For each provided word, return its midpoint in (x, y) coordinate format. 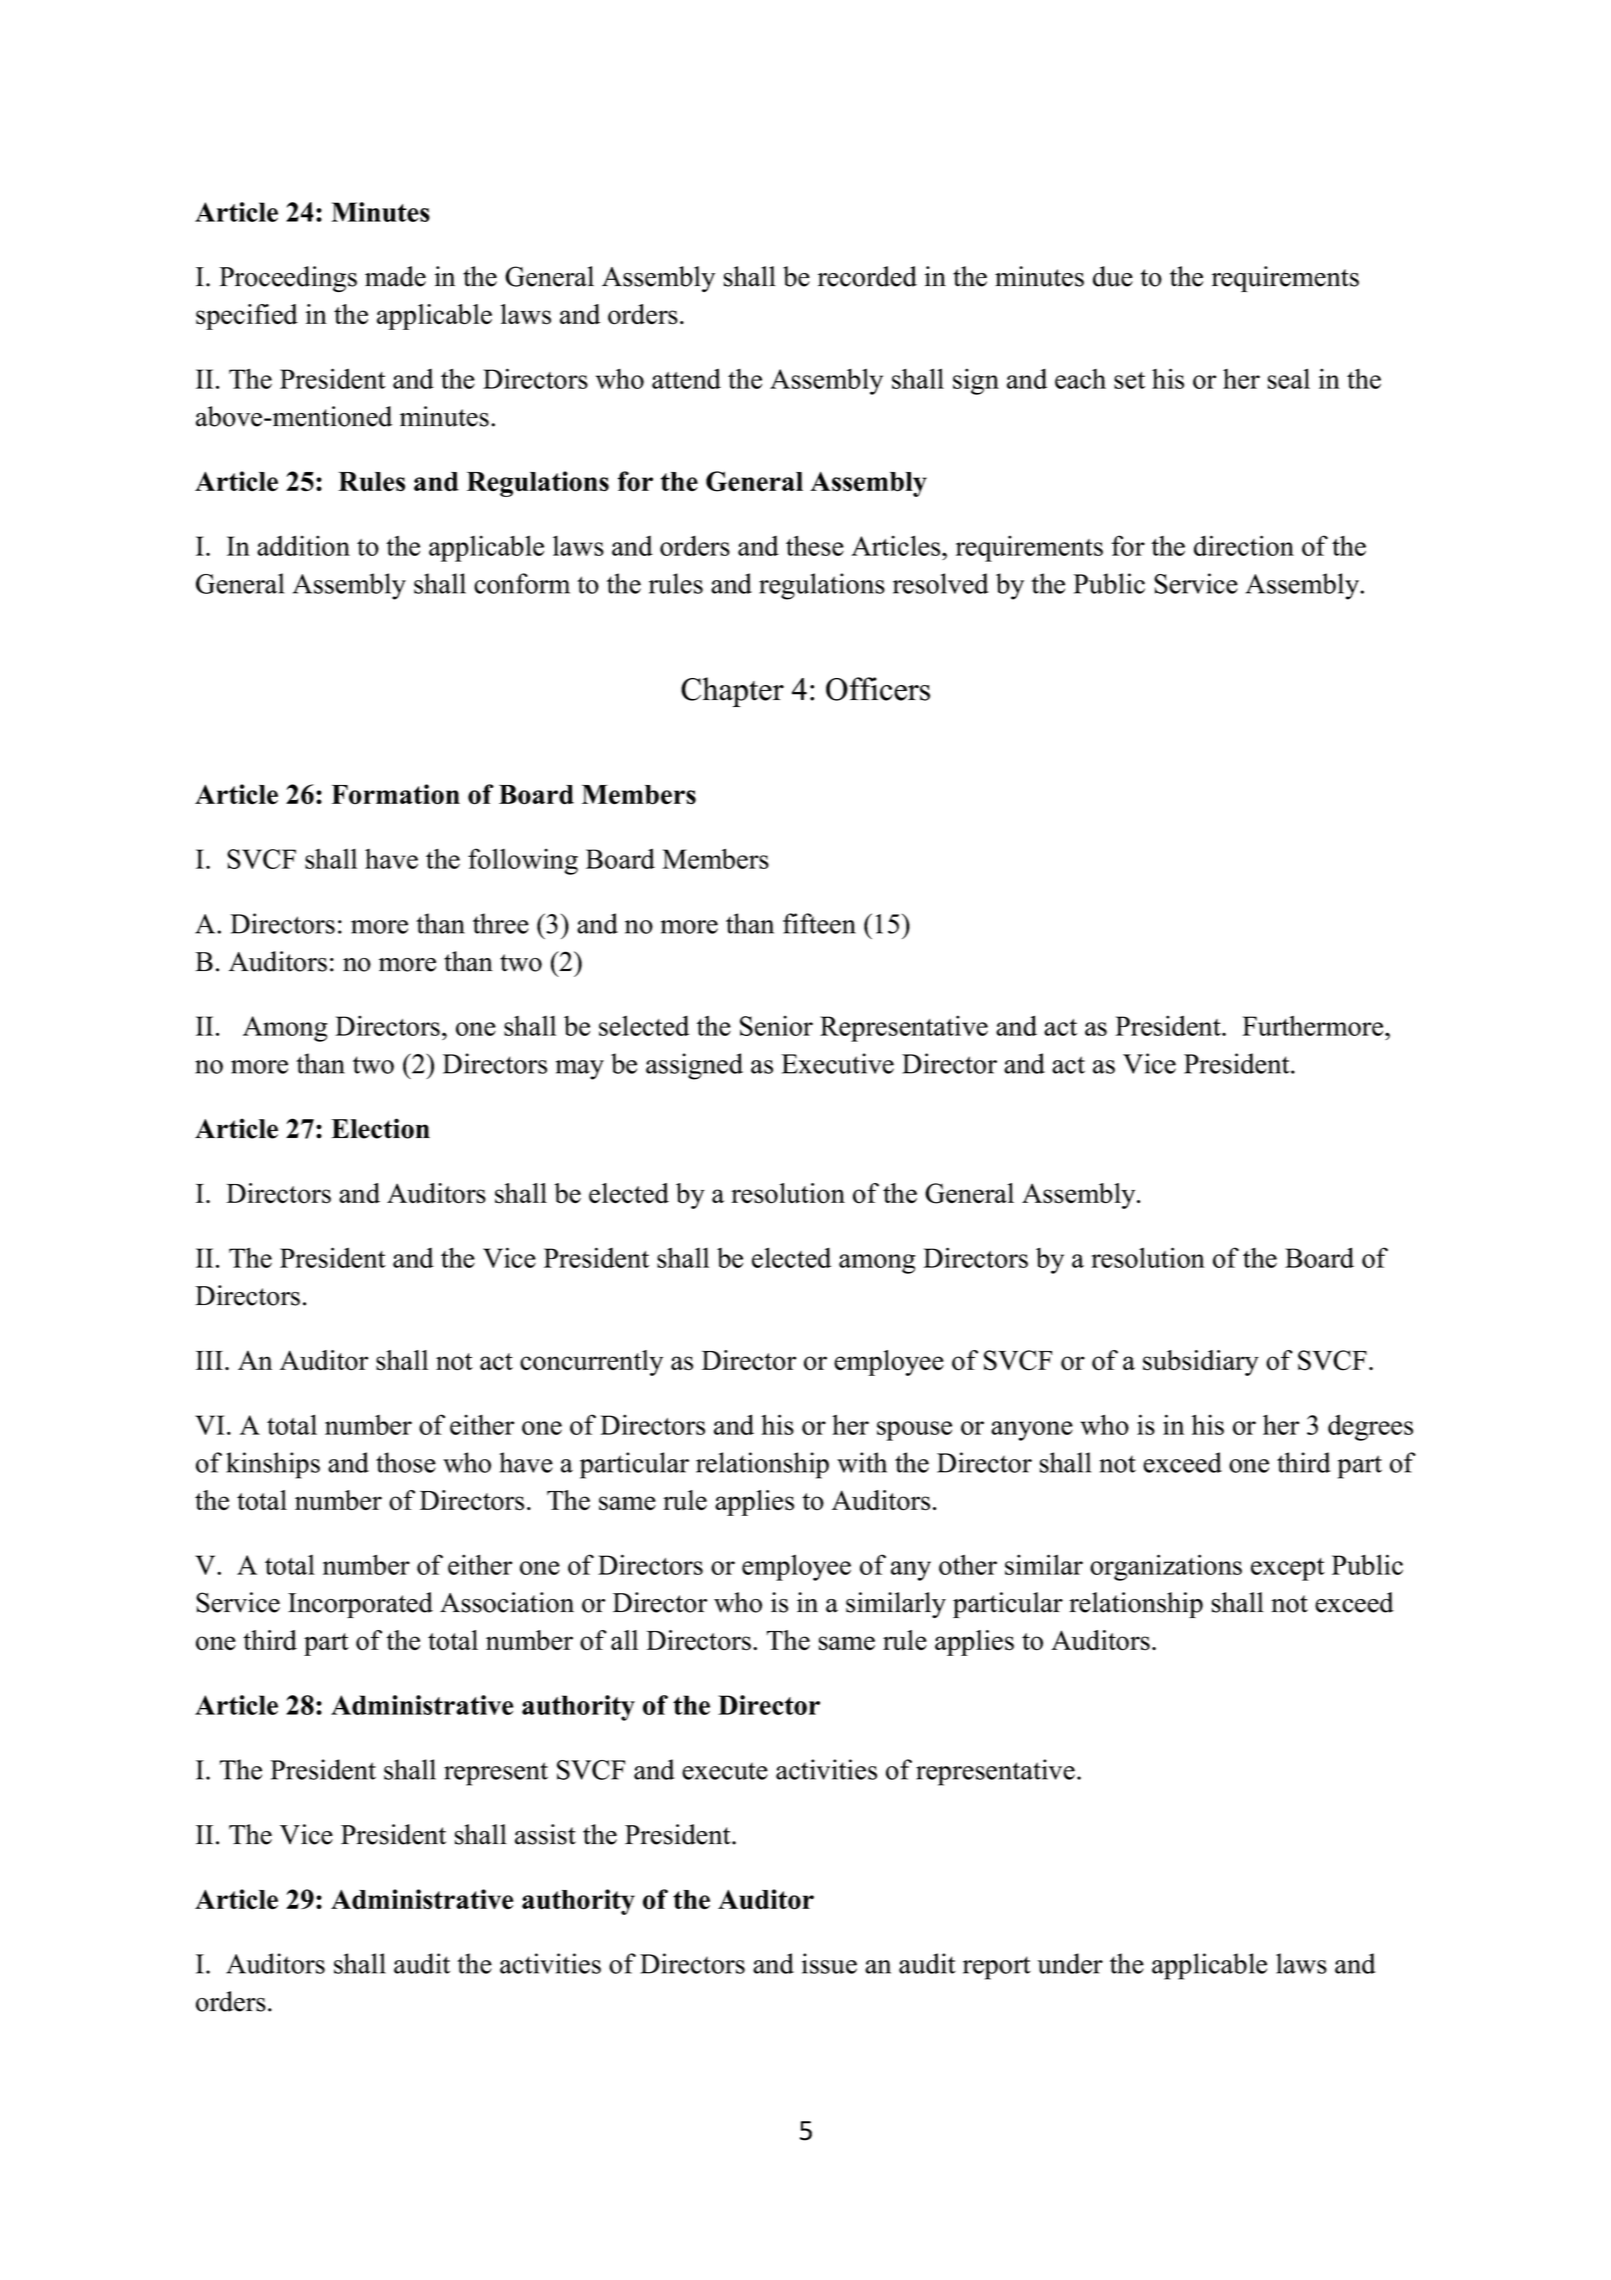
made (395, 276)
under (1070, 1963)
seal (1289, 378)
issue (829, 1963)
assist (545, 1834)
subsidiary (1201, 1363)
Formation (396, 794)
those (406, 1462)
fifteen (819, 923)
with (862, 1462)
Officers (878, 689)
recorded (867, 276)
